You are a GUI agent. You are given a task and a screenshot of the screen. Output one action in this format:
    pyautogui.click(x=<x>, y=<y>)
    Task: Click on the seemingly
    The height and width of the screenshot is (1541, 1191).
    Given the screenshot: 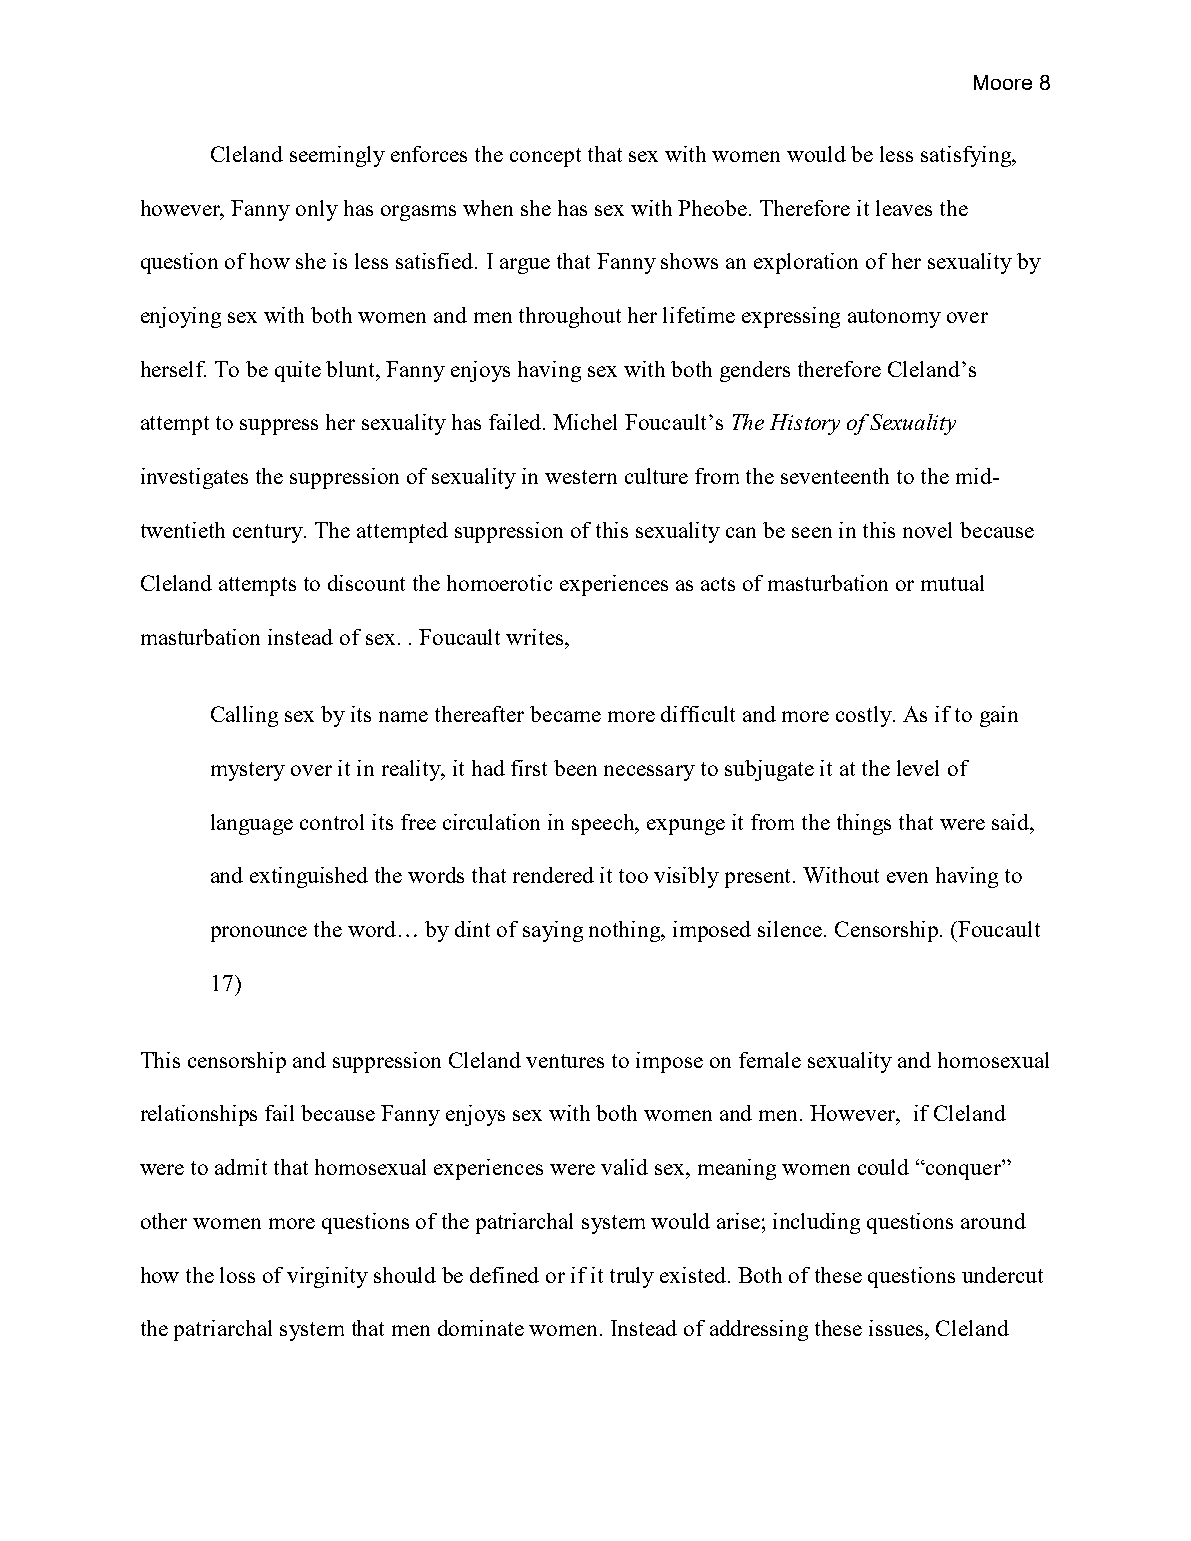 What is the action you would take?
    pyautogui.click(x=337, y=156)
